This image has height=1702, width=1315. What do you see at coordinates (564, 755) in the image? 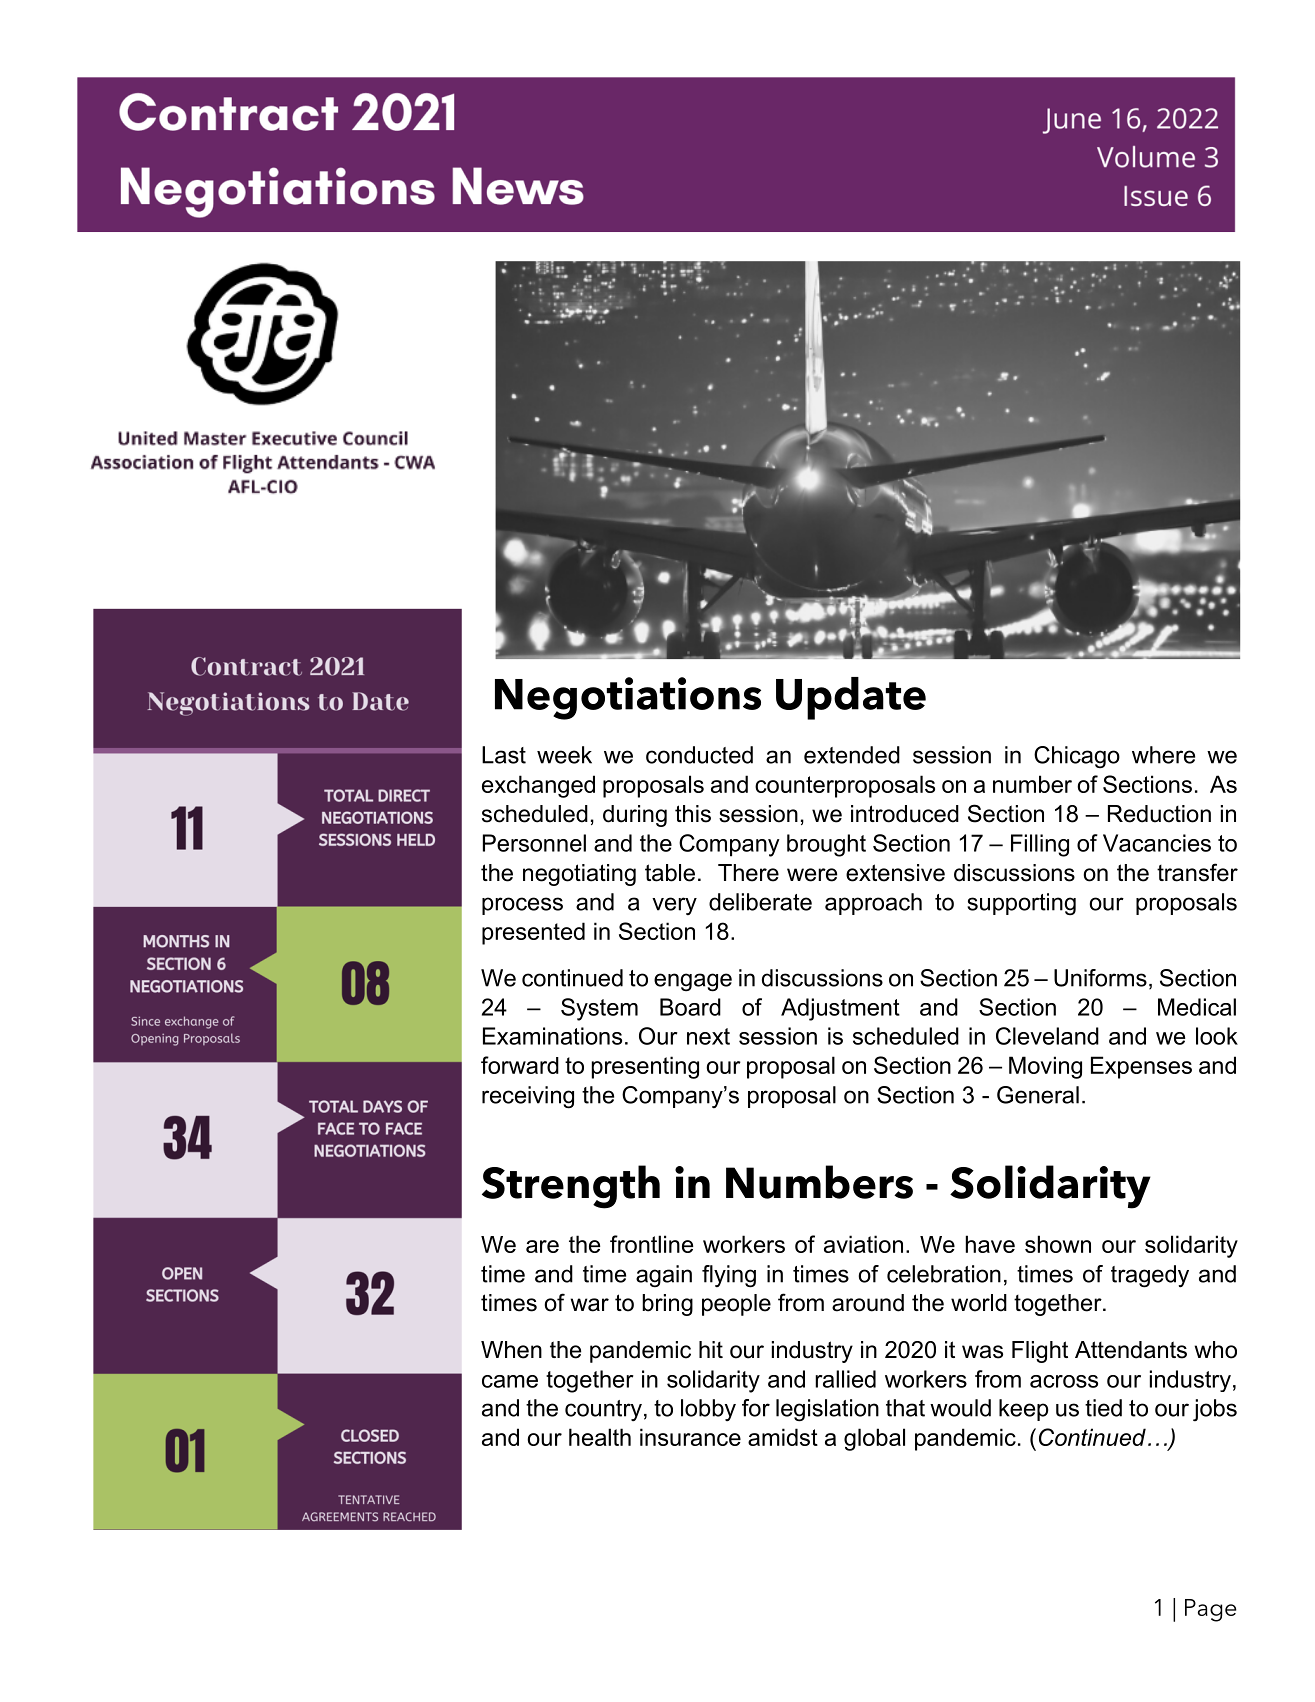
I see `week` at bounding box center [564, 755].
